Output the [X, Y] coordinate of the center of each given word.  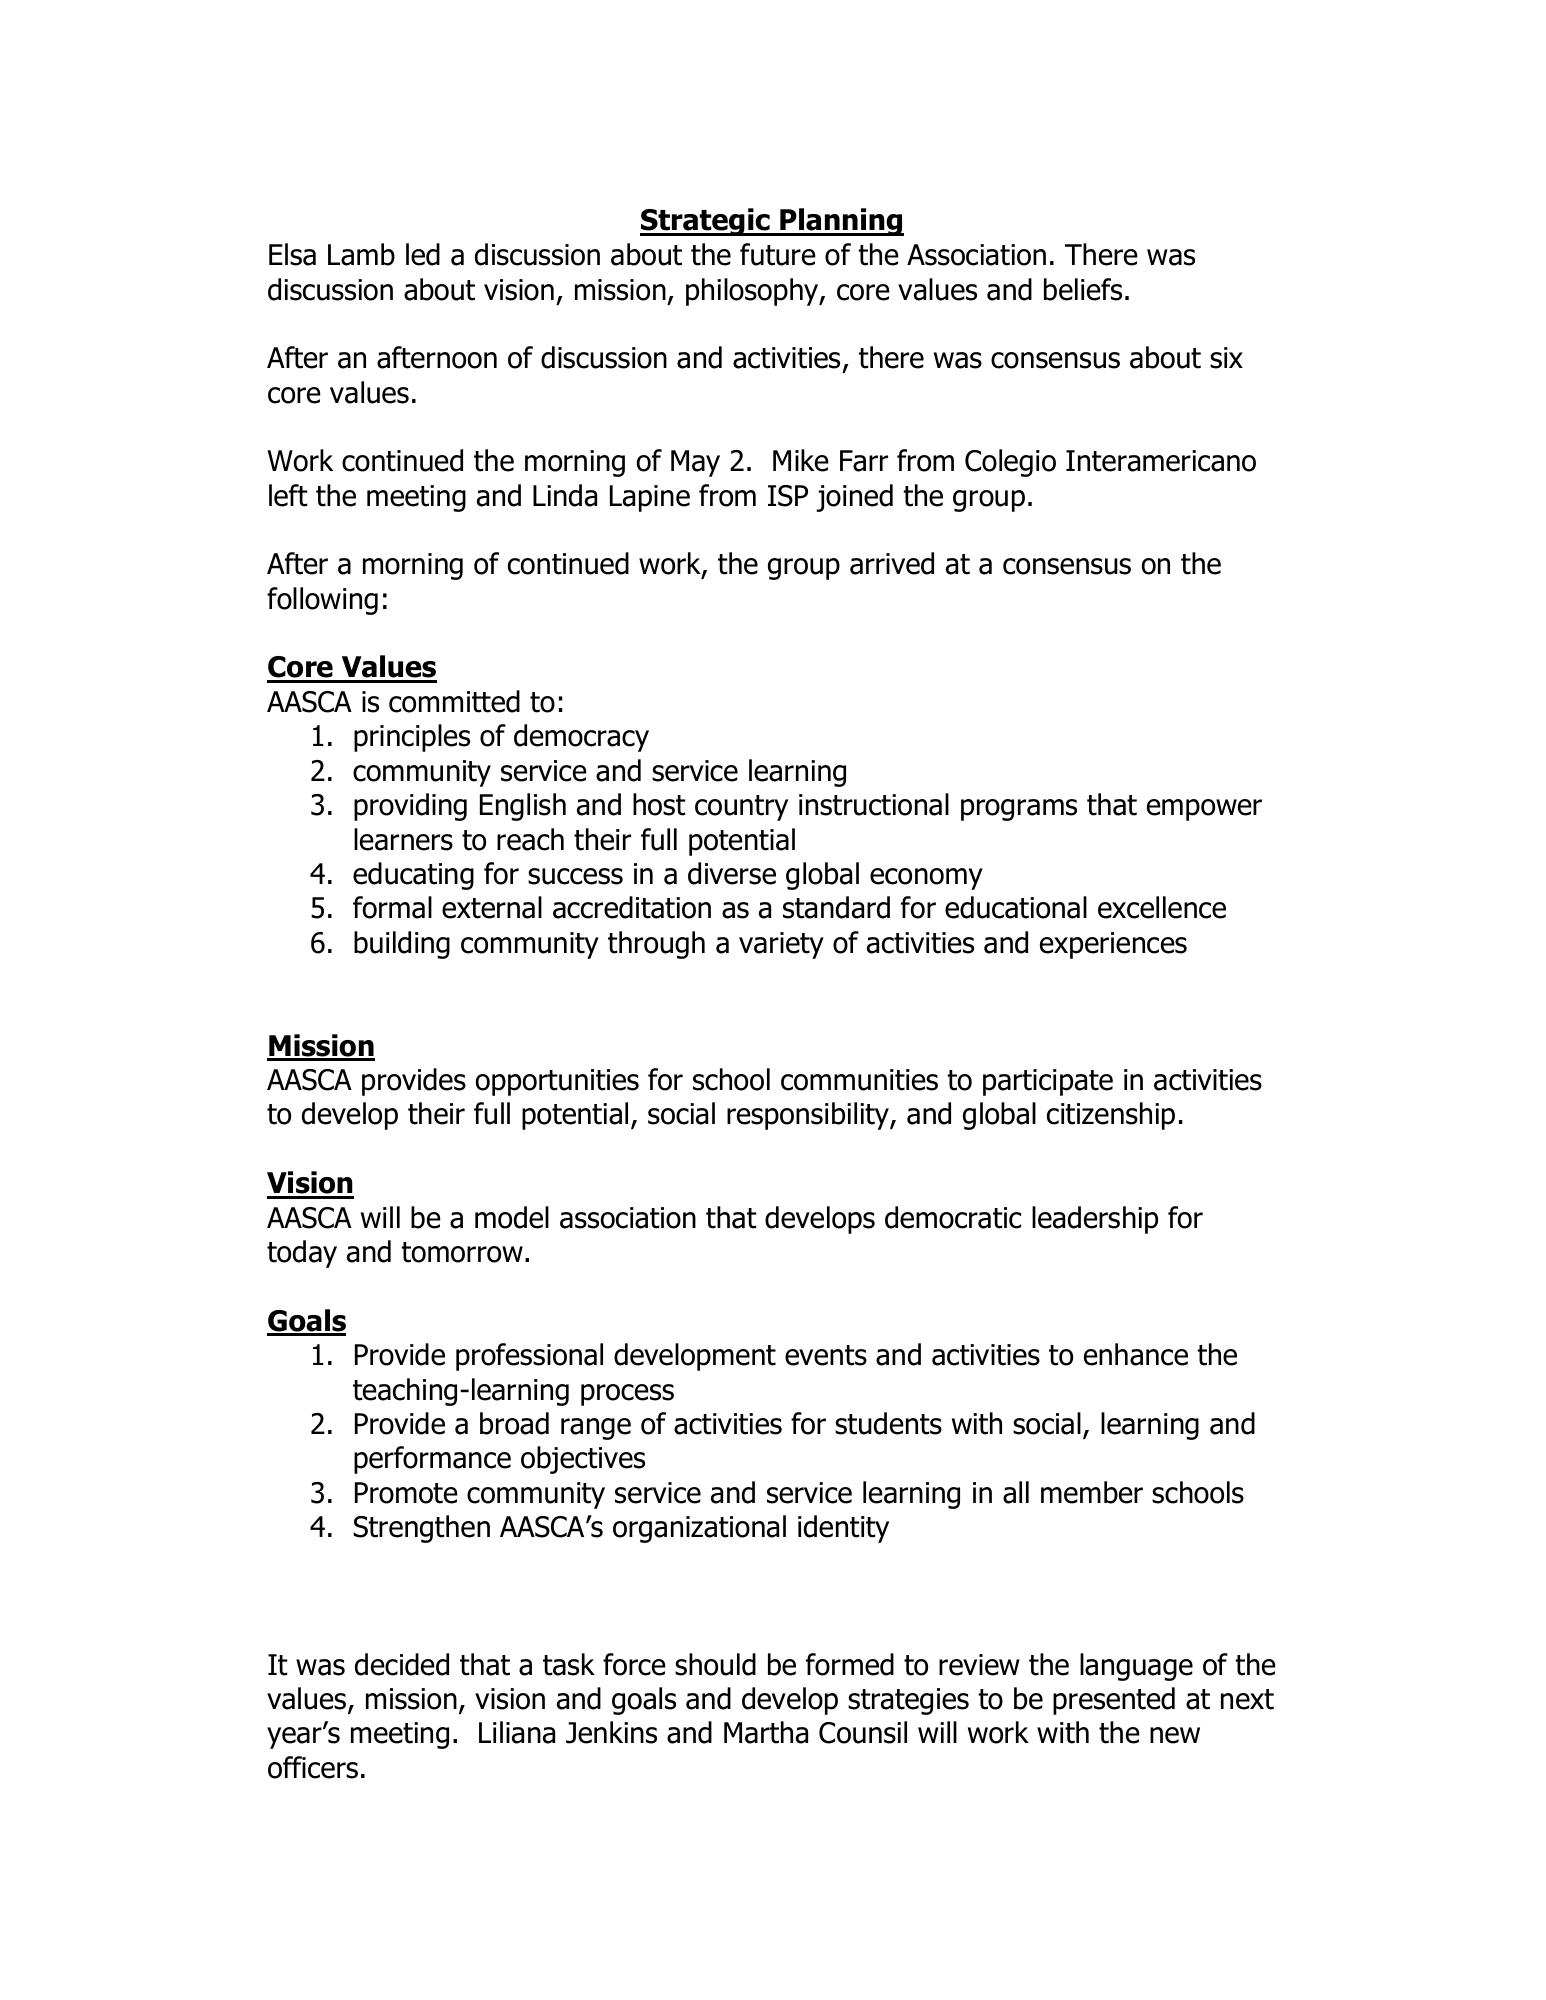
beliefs [1083, 289]
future [778, 254]
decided [402, 1664]
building [402, 945]
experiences [1113, 945]
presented [1114, 1701]
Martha [766, 1732]
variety [781, 945]
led [423, 254]
